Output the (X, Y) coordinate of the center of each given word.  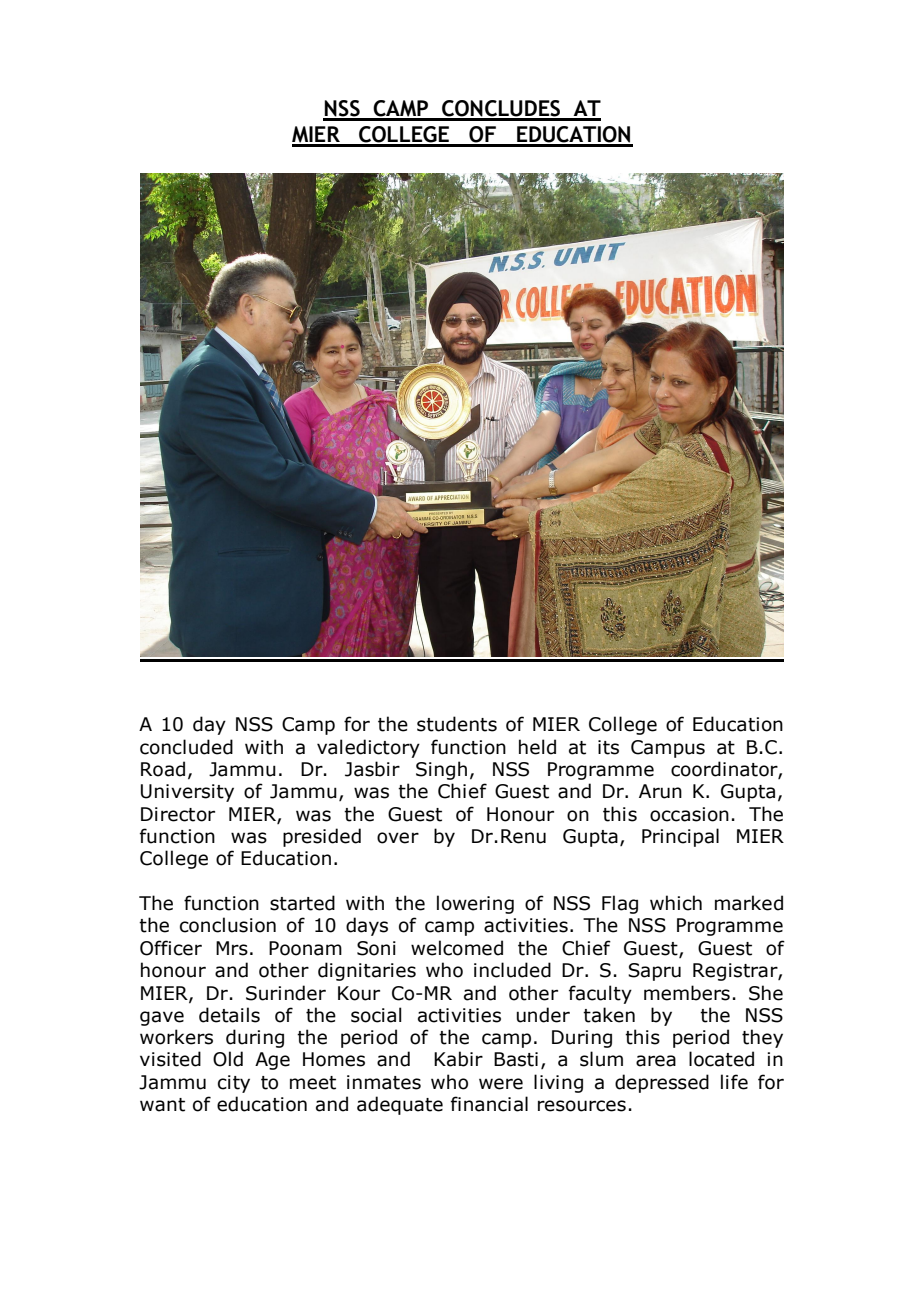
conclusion (228, 925)
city (234, 1084)
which (676, 903)
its (608, 747)
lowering (475, 904)
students (457, 724)
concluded (186, 747)
